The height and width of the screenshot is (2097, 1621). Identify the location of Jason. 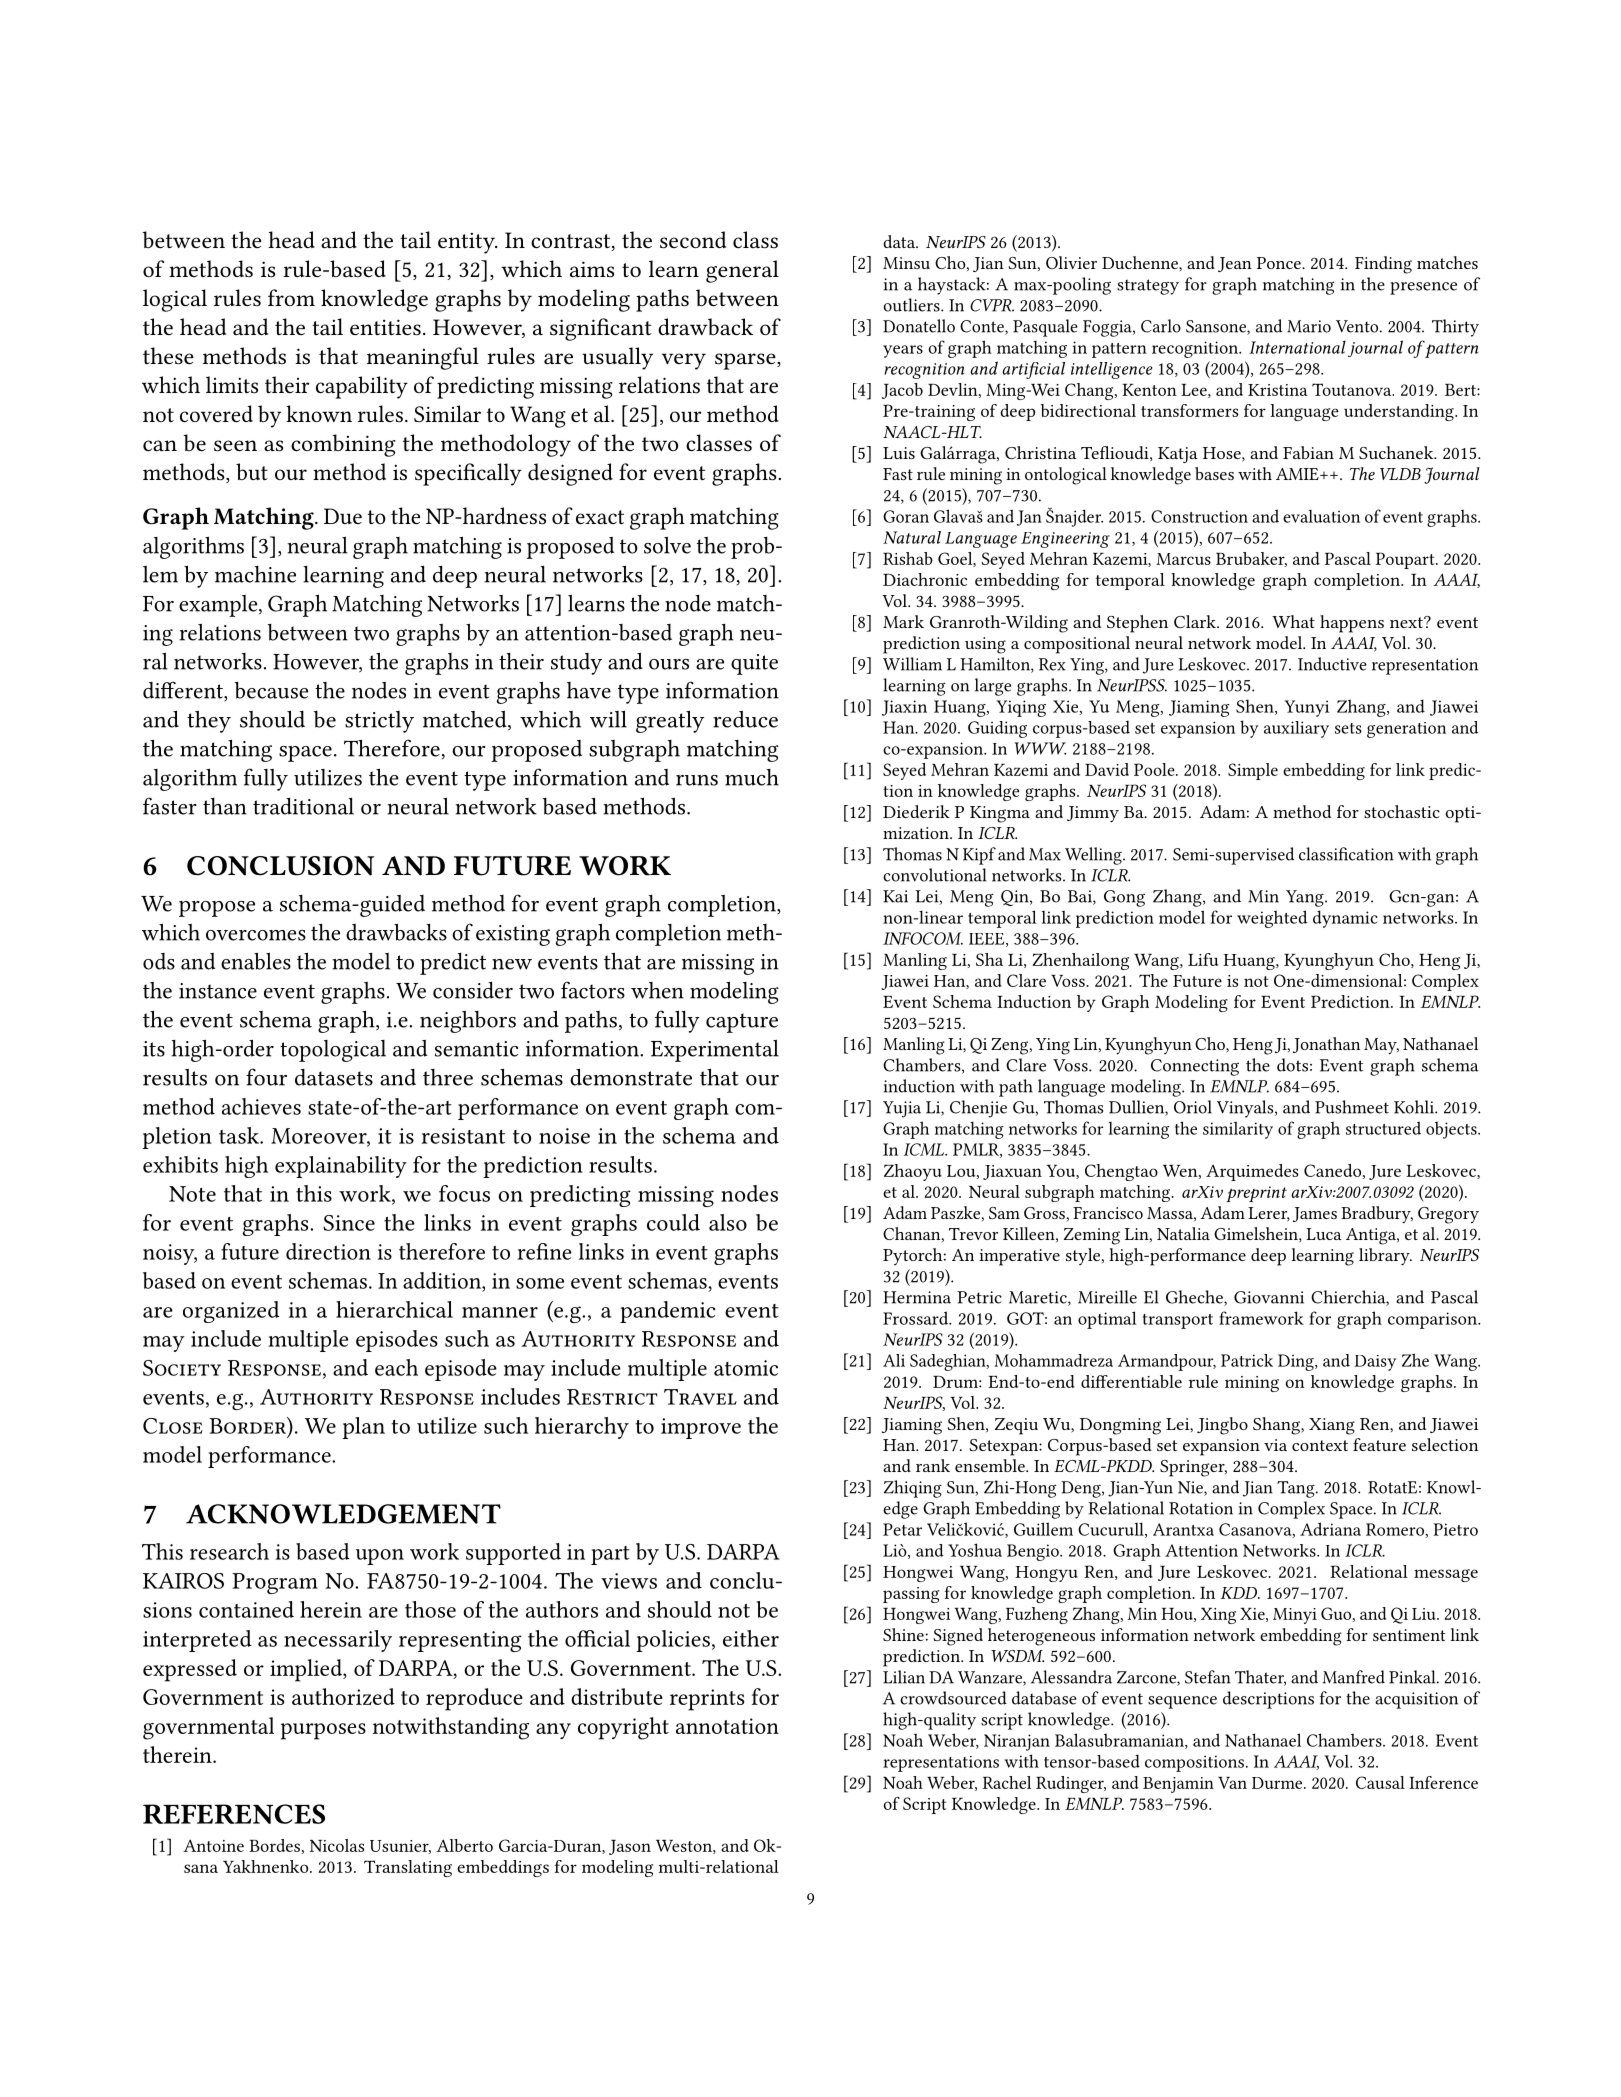
(630, 1847).
